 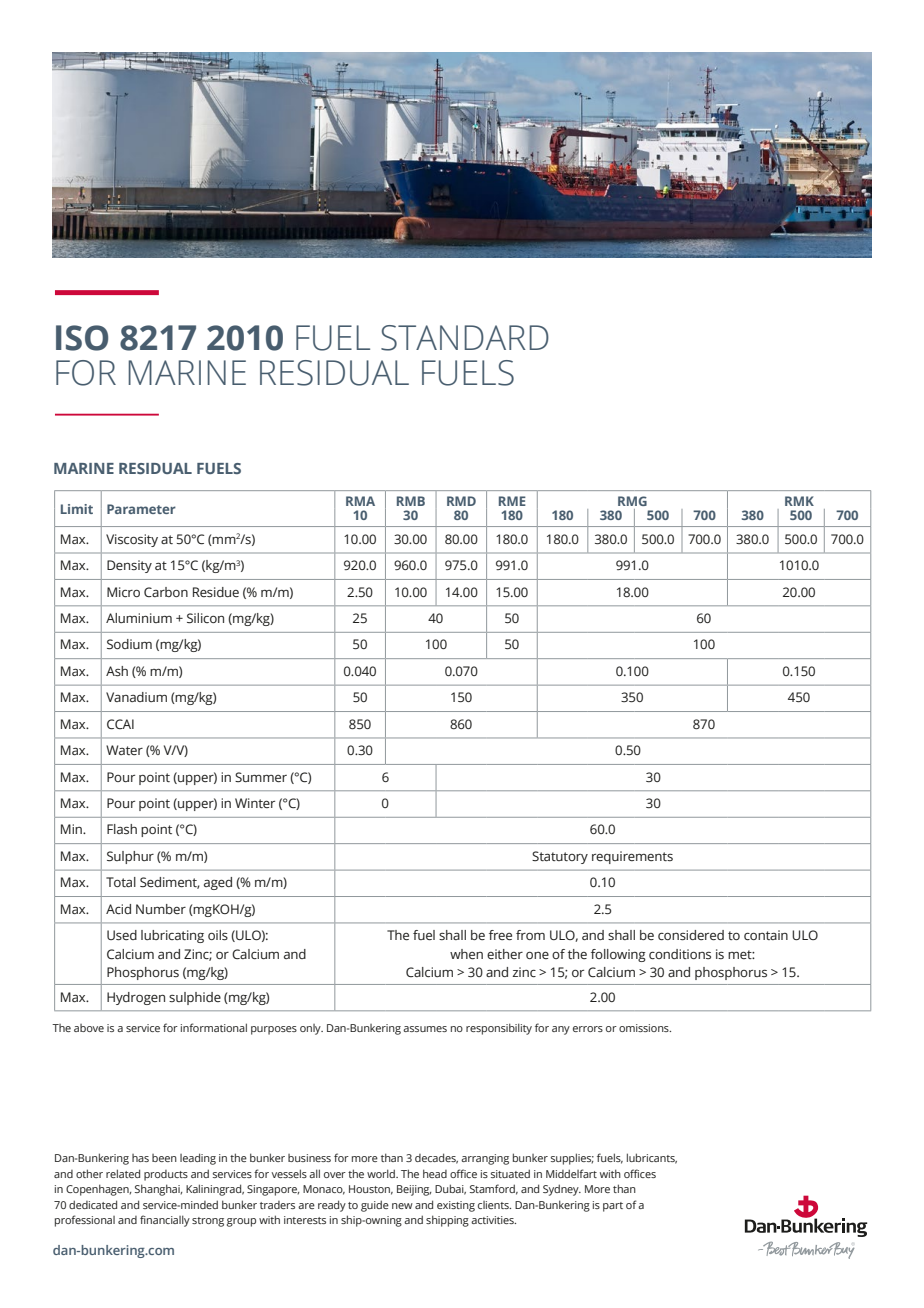 What do you see at coordinates (411, 501) in the page?
I see `RMB` at bounding box center [411, 501].
